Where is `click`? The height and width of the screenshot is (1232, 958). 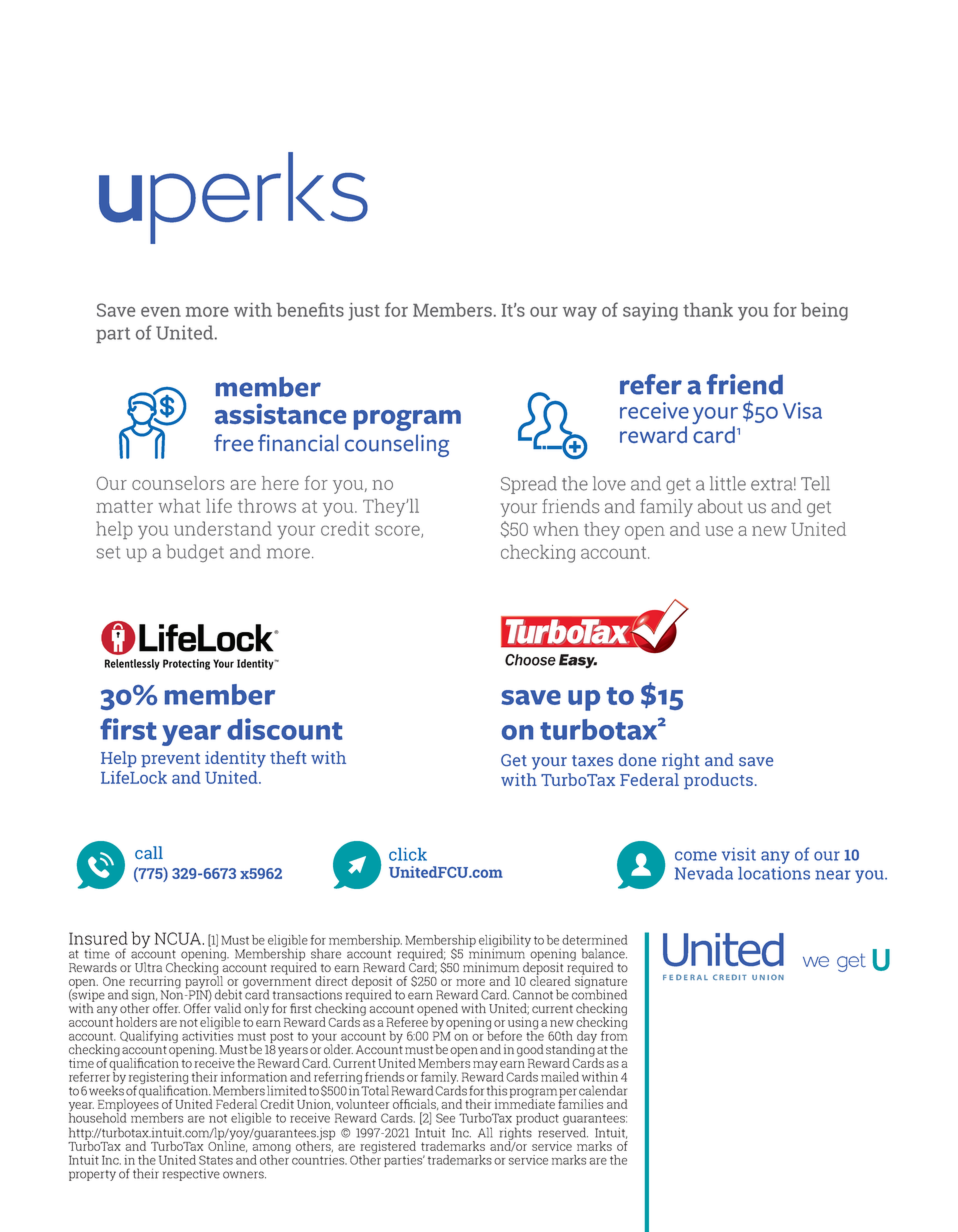 click is located at coordinates (408, 854).
